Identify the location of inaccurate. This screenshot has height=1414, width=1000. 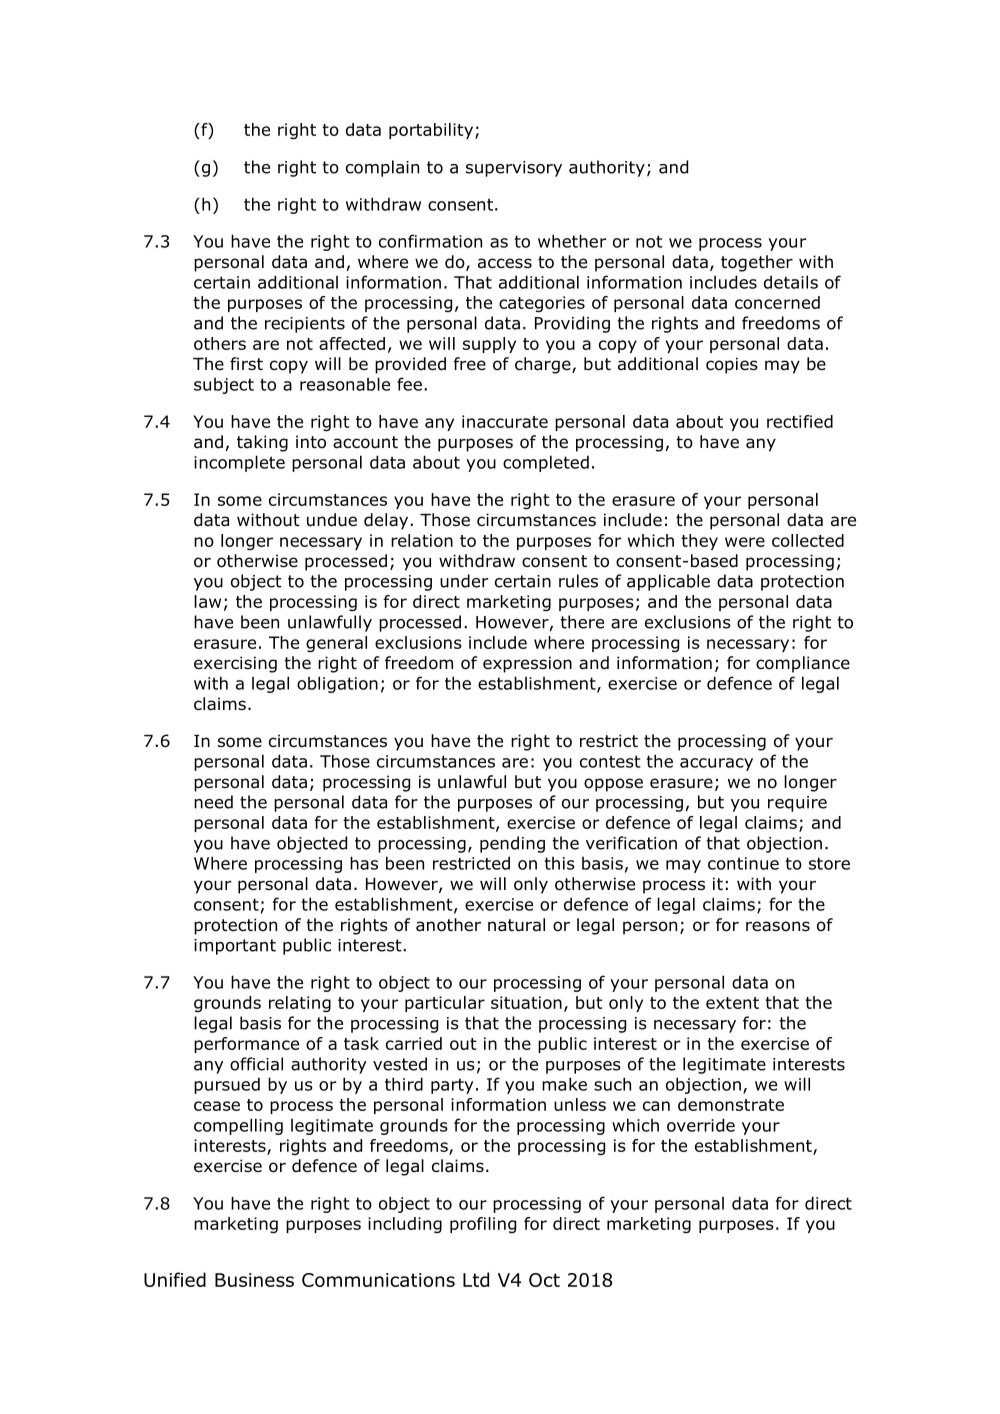
(505, 421).
